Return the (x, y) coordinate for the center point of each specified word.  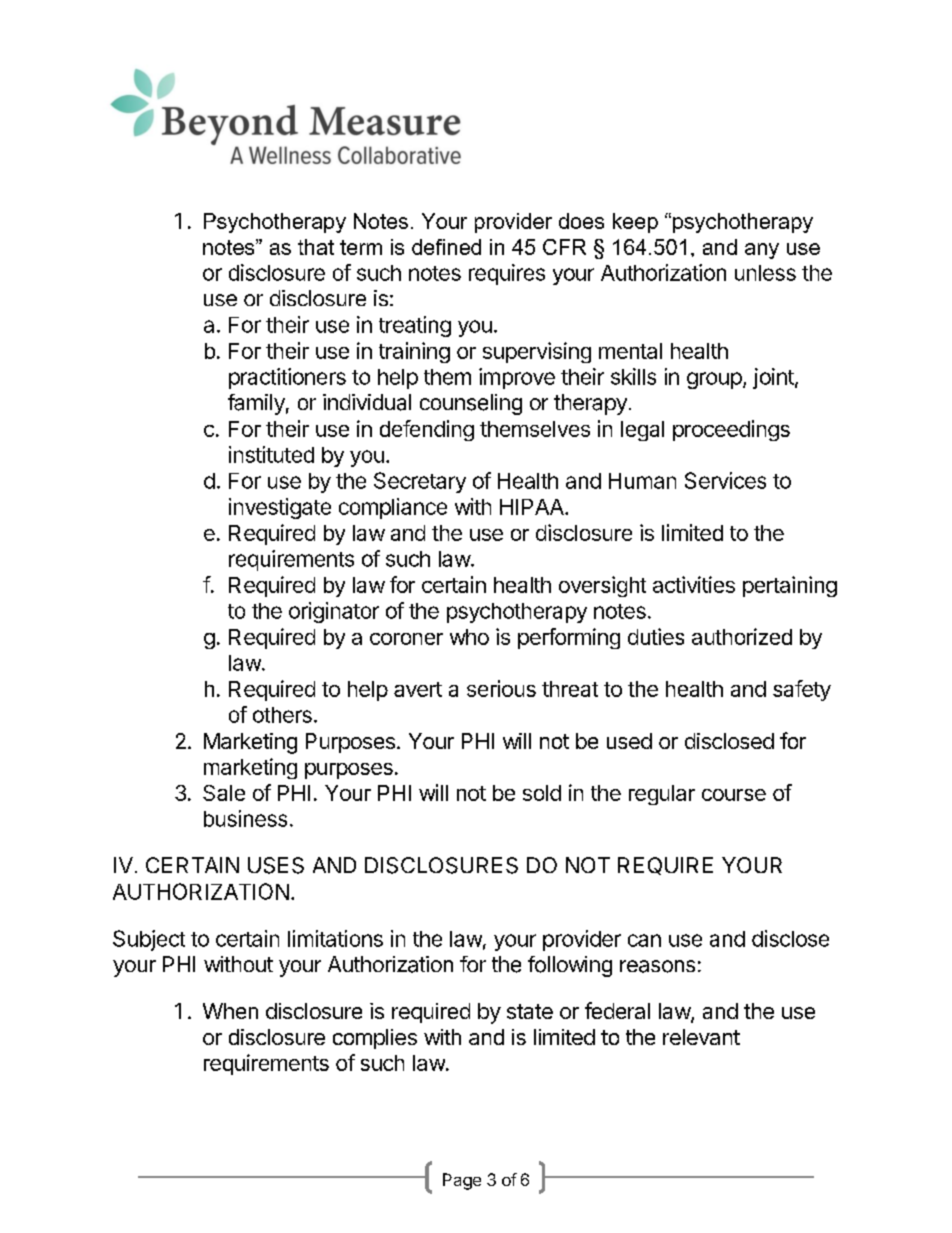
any (762, 251)
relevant (701, 1037)
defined (446, 247)
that (316, 247)
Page (462, 1181)
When (230, 1011)
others (282, 715)
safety (802, 690)
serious (501, 688)
